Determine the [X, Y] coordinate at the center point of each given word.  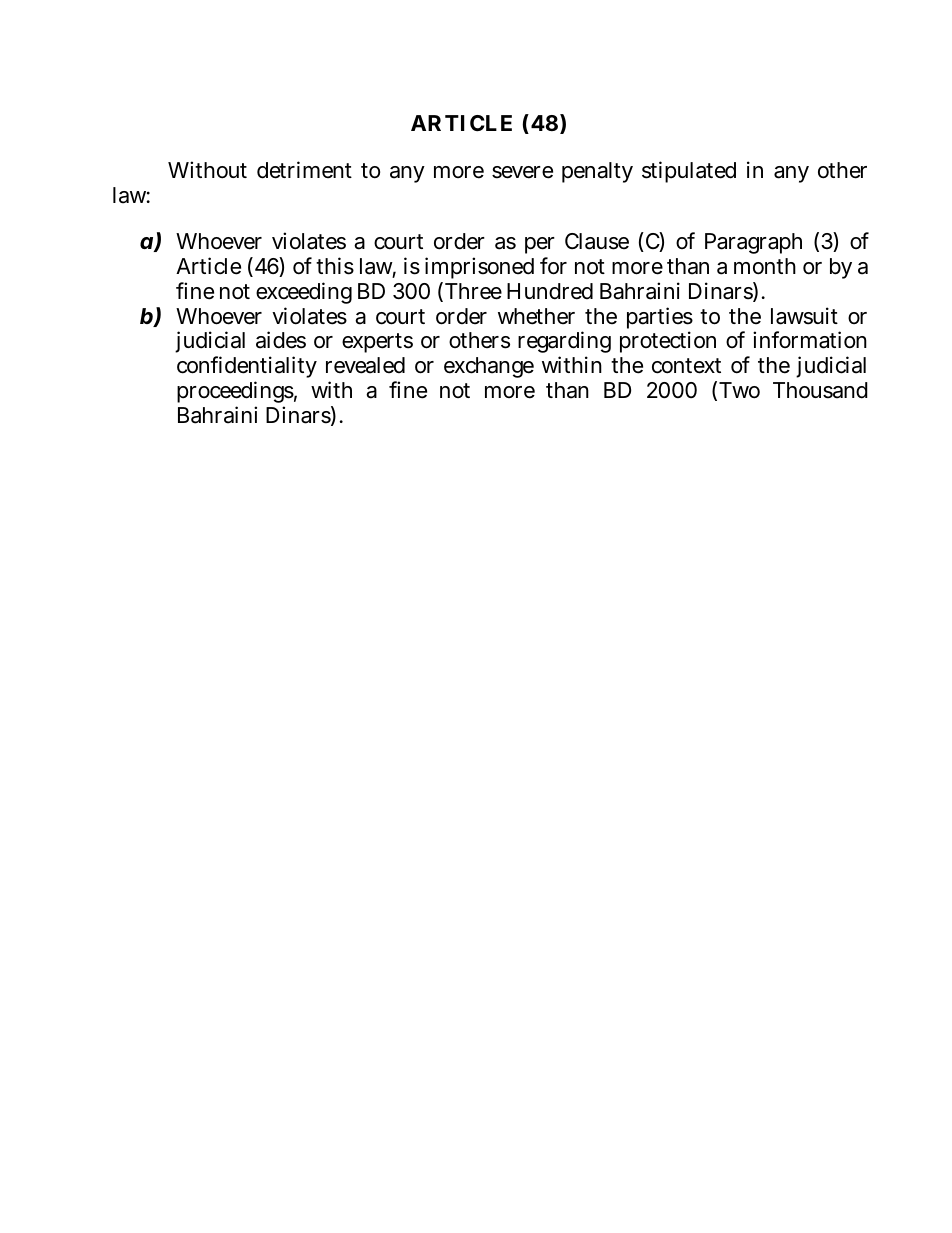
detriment [304, 170]
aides [281, 340]
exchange [489, 367]
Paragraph [753, 243]
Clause [597, 241]
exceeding [304, 293]
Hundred [550, 291]
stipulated [689, 172]
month [765, 266]
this [335, 266]
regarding [564, 344]
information [810, 340]
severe [522, 172]
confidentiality [247, 369]
